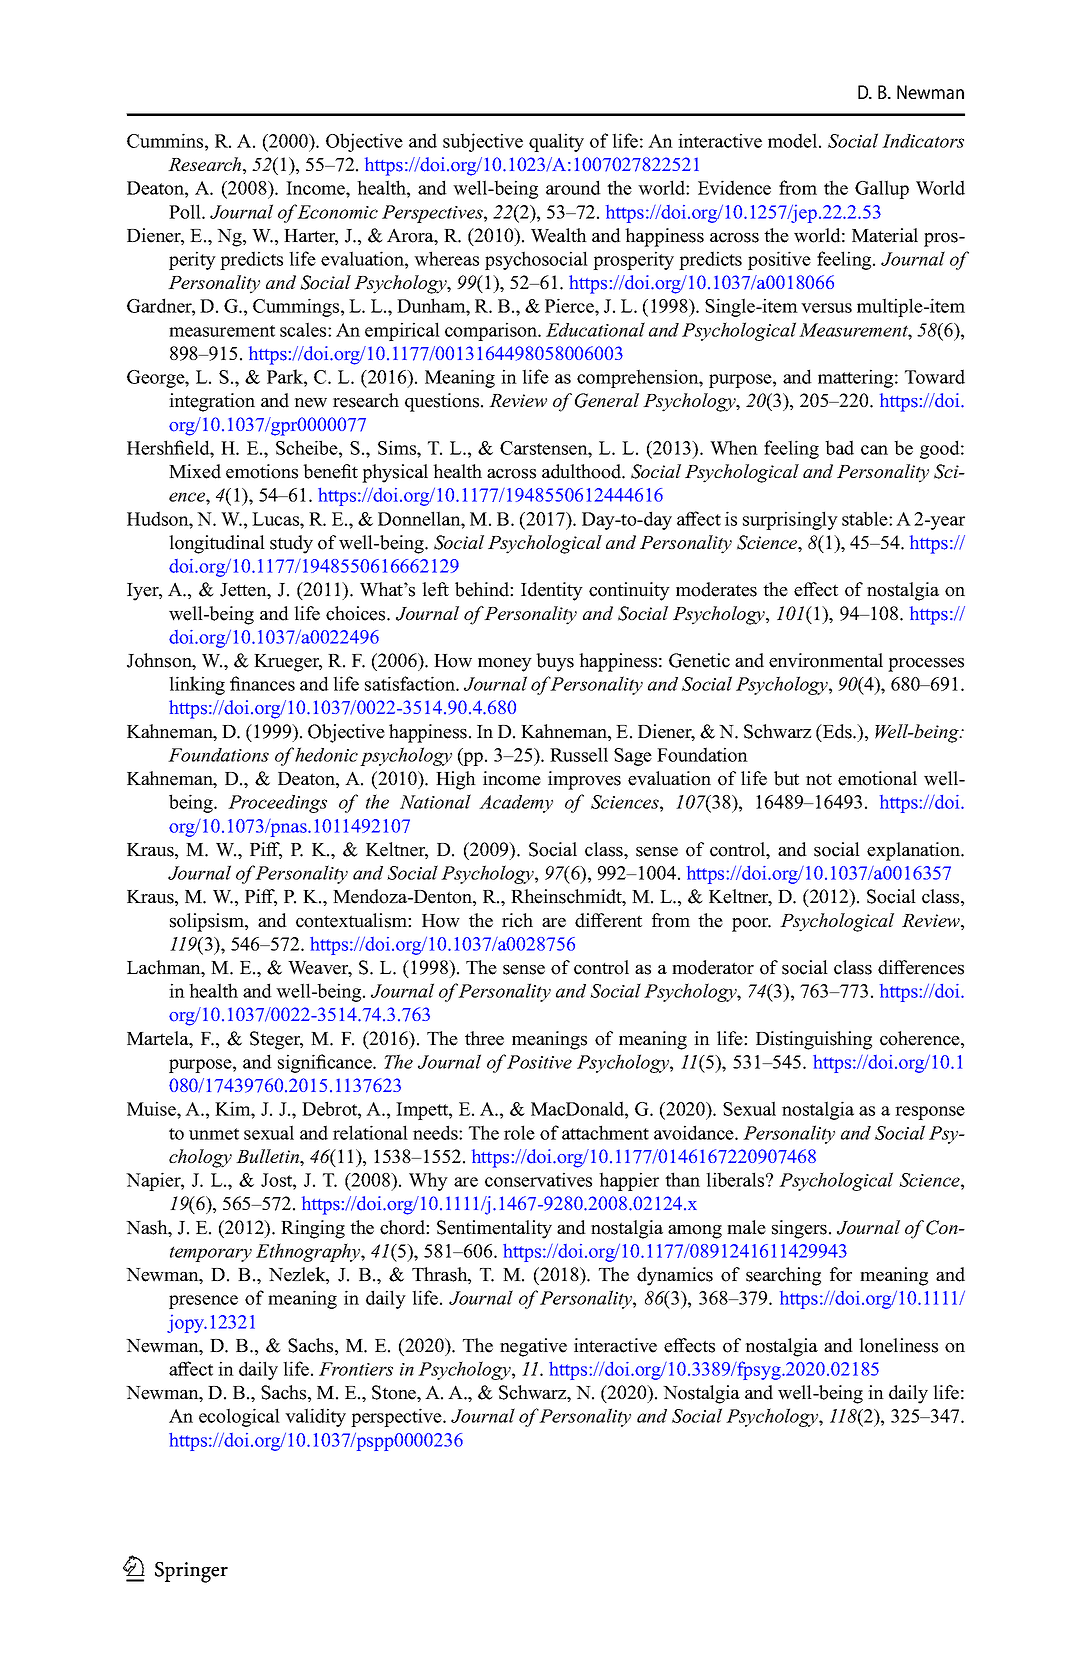 This screenshot has height=1656, width=1092. Describe the element at coordinates (197, 685) in the screenshot. I see `linking` at that location.
